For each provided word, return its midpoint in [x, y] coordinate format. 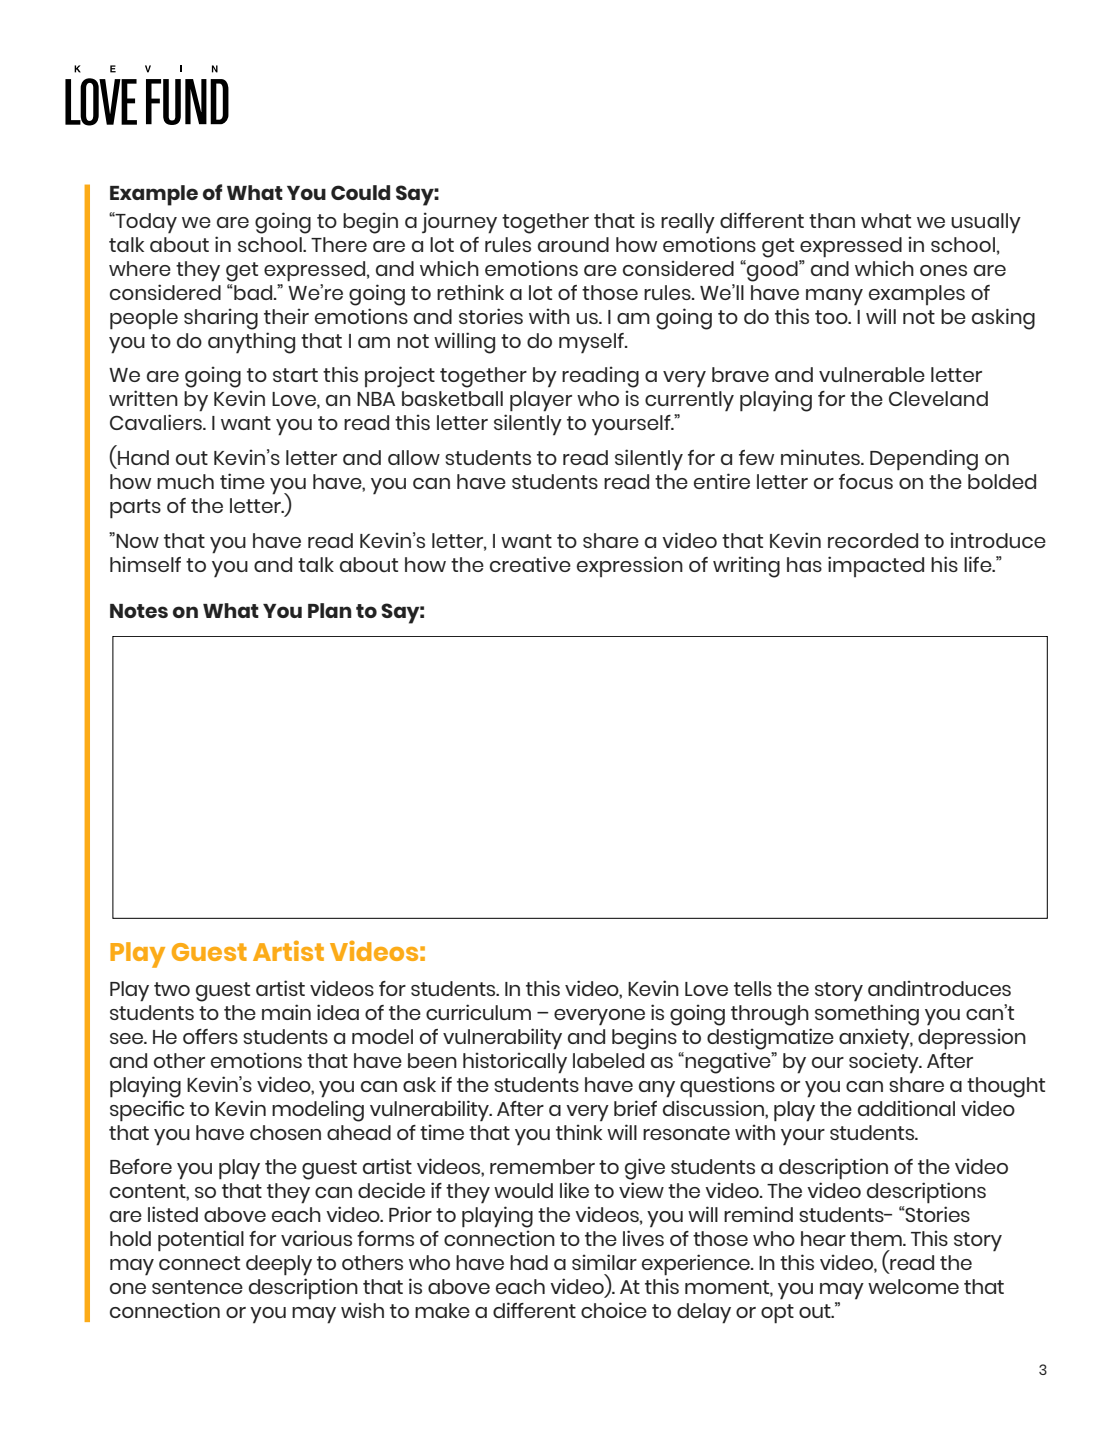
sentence [197, 1287]
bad [253, 292]
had [529, 1262]
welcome [913, 1286]
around [573, 244]
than [832, 220]
